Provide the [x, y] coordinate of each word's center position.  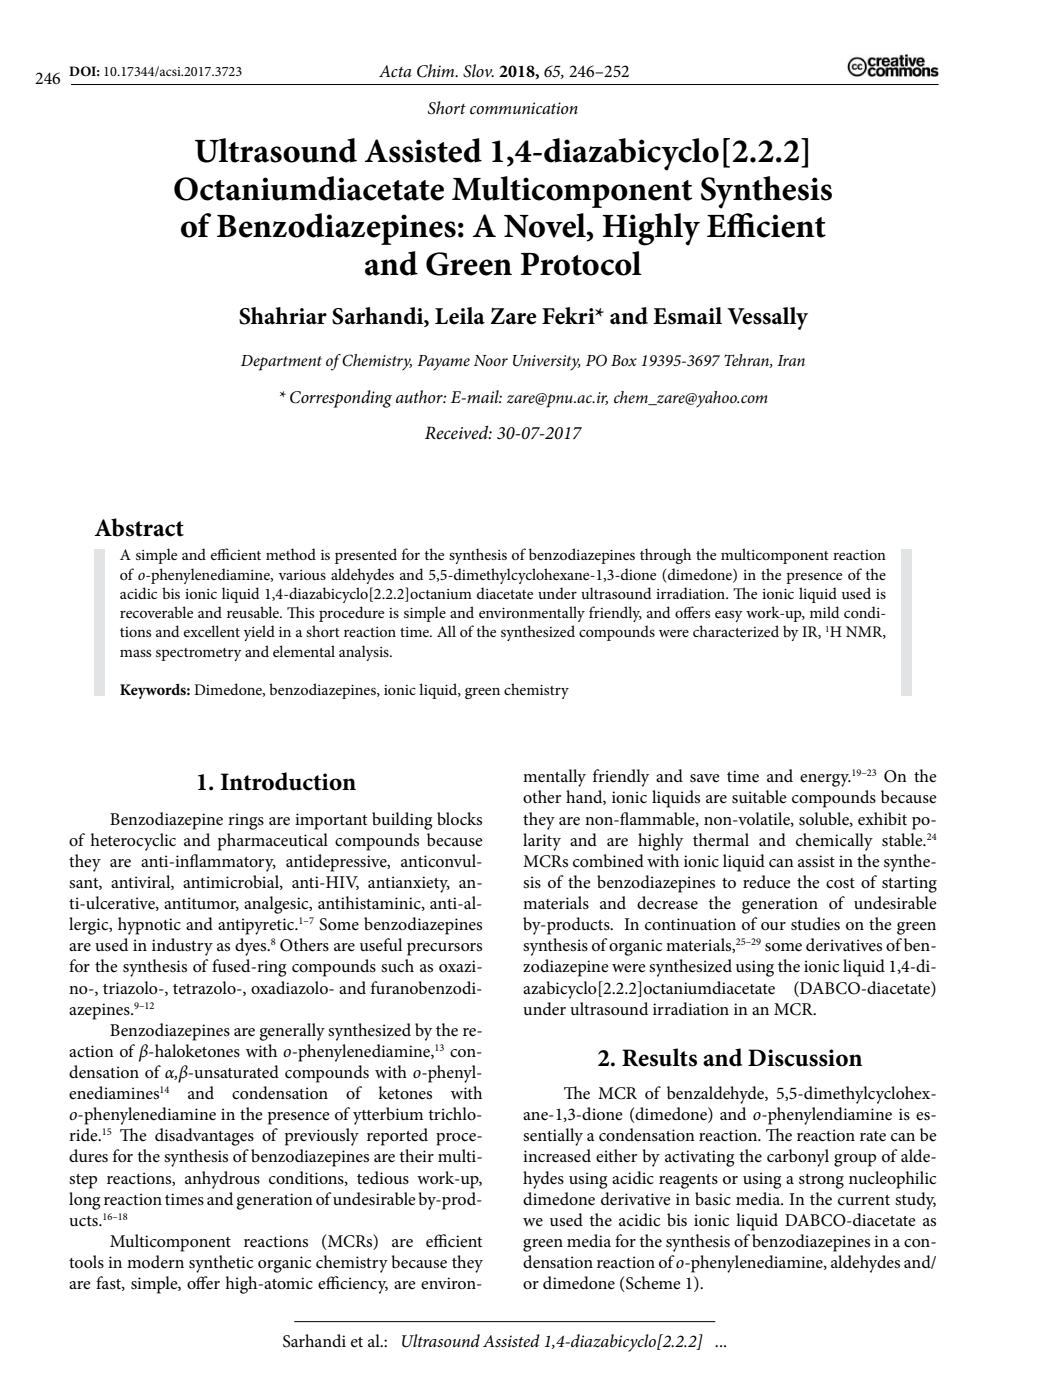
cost [840, 883]
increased [557, 1156]
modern [155, 1262]
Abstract [139, 527]
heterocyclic [133, 842]
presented [366, 556]
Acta [395, 71]
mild [825, 612]
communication [524, 108]
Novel [546, 225]
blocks [459, 818]
